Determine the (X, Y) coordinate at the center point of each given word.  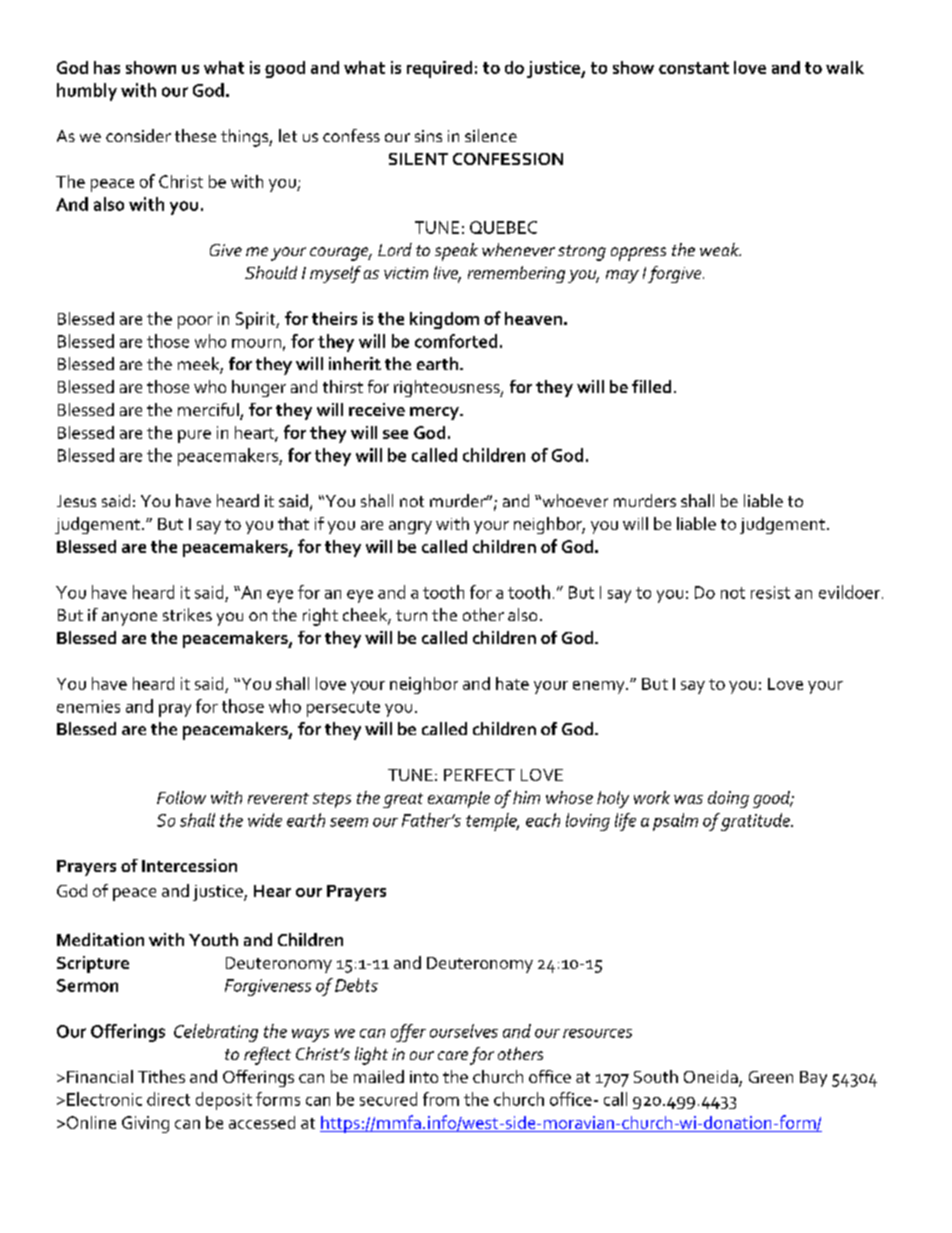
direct (168, 1099)
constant (694, 68)
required (439, 69)
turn (411, 615)
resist (770, 592)
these (195, 135)
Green (771, 1077)
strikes (187, 614)
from (441, 1099)
